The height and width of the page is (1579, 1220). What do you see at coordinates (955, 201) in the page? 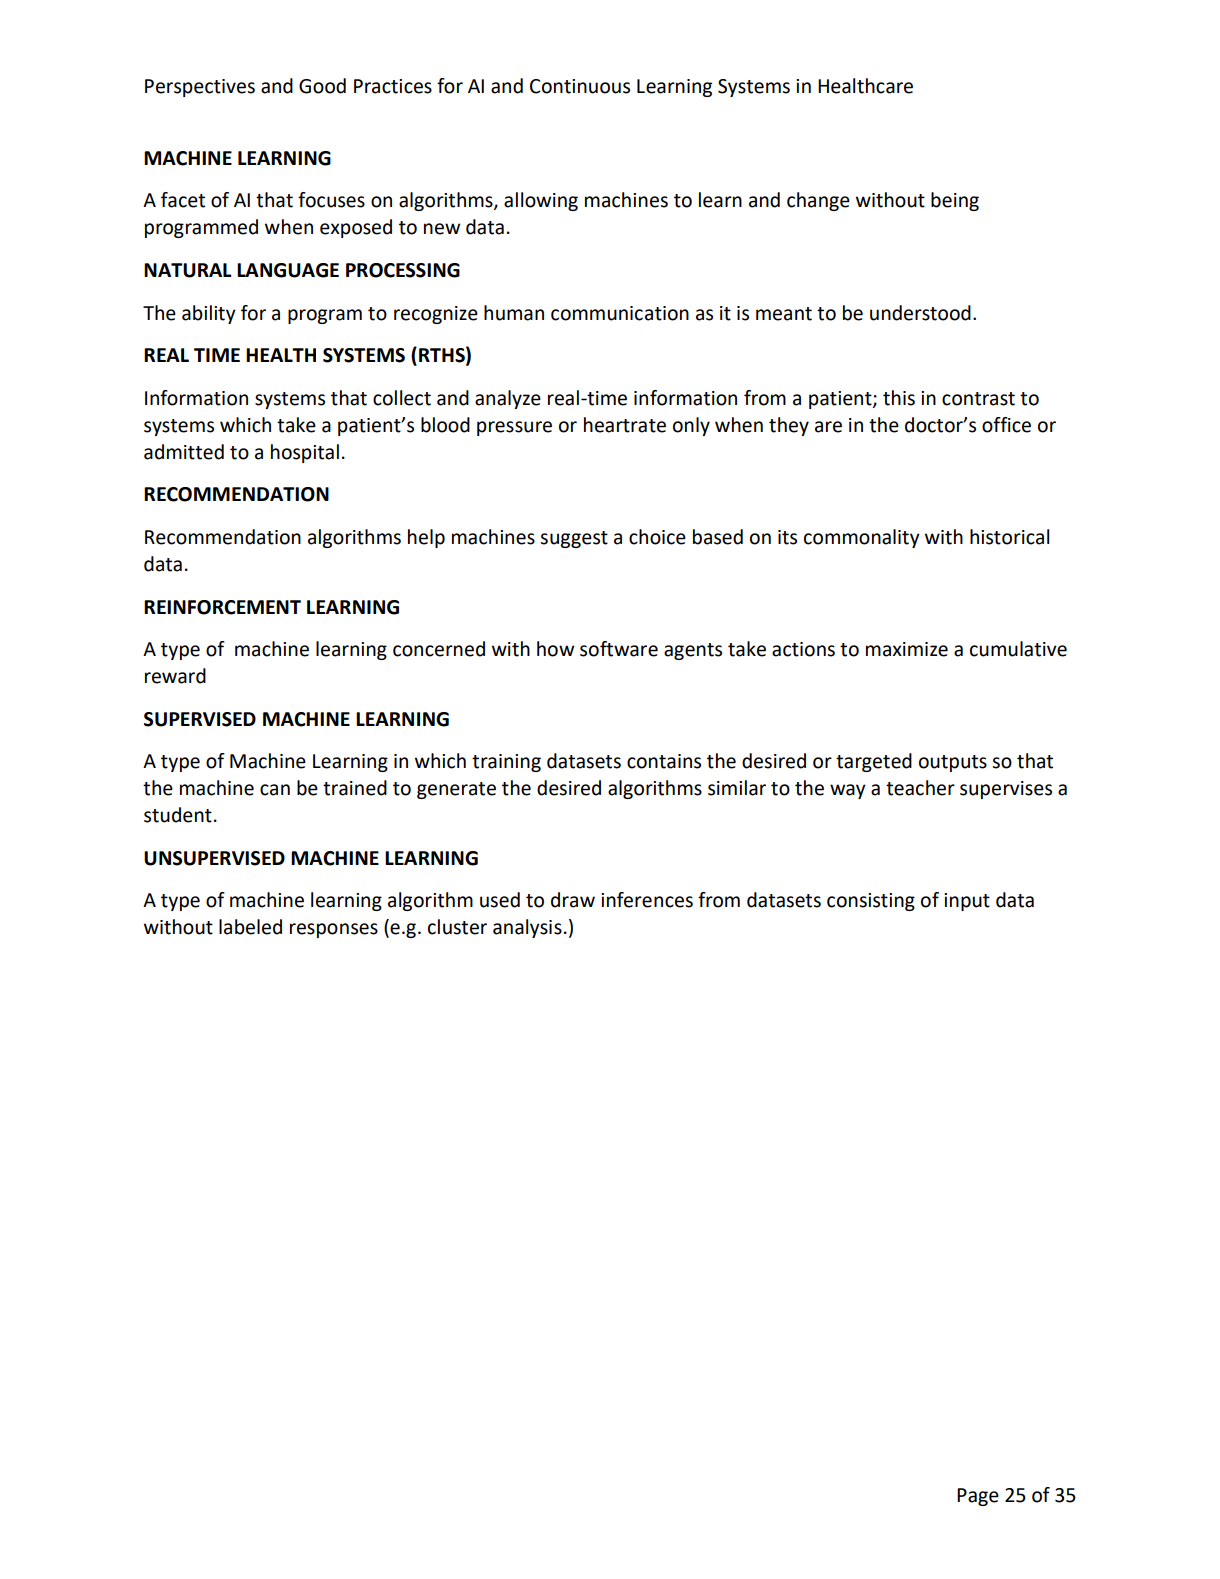
I see `being` at bounding box center [955, 201].
